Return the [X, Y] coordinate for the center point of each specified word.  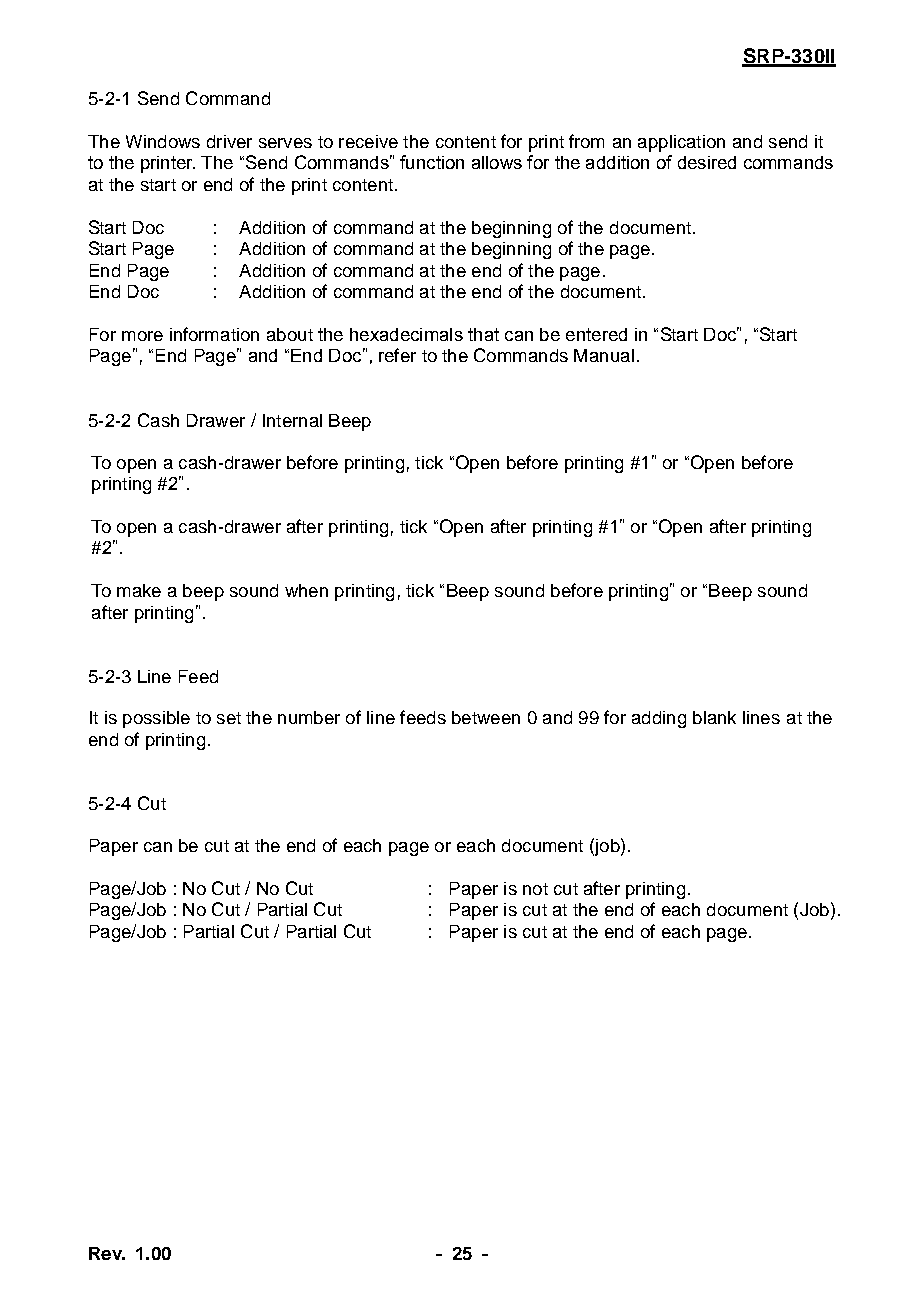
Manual [604, 355]
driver [229, 141]
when [306, 590]
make [139, 590]
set [229, 718]
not [535, 889]
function [432, 162]
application [681, 143]
